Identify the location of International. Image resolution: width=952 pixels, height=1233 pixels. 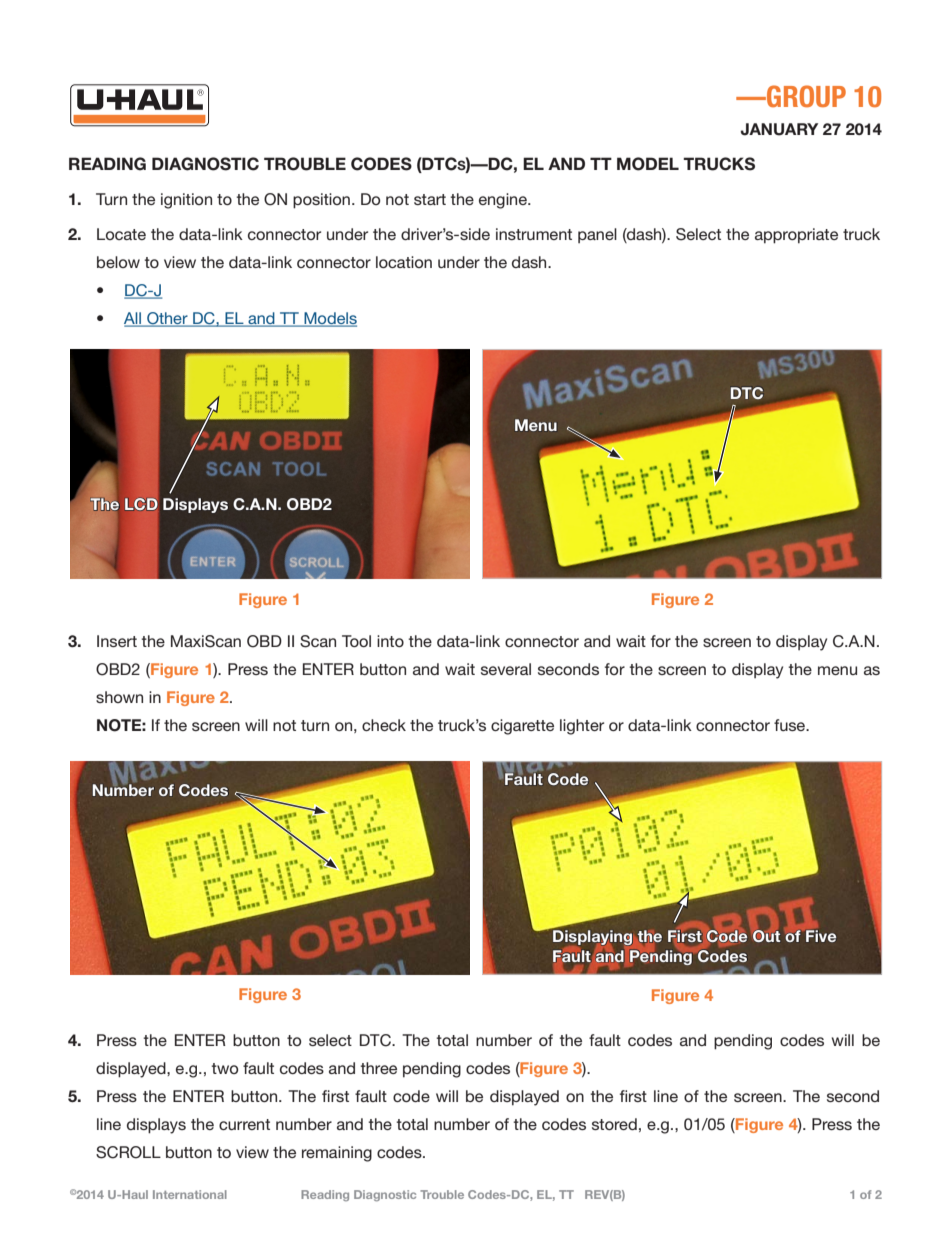
(190, 1194).
